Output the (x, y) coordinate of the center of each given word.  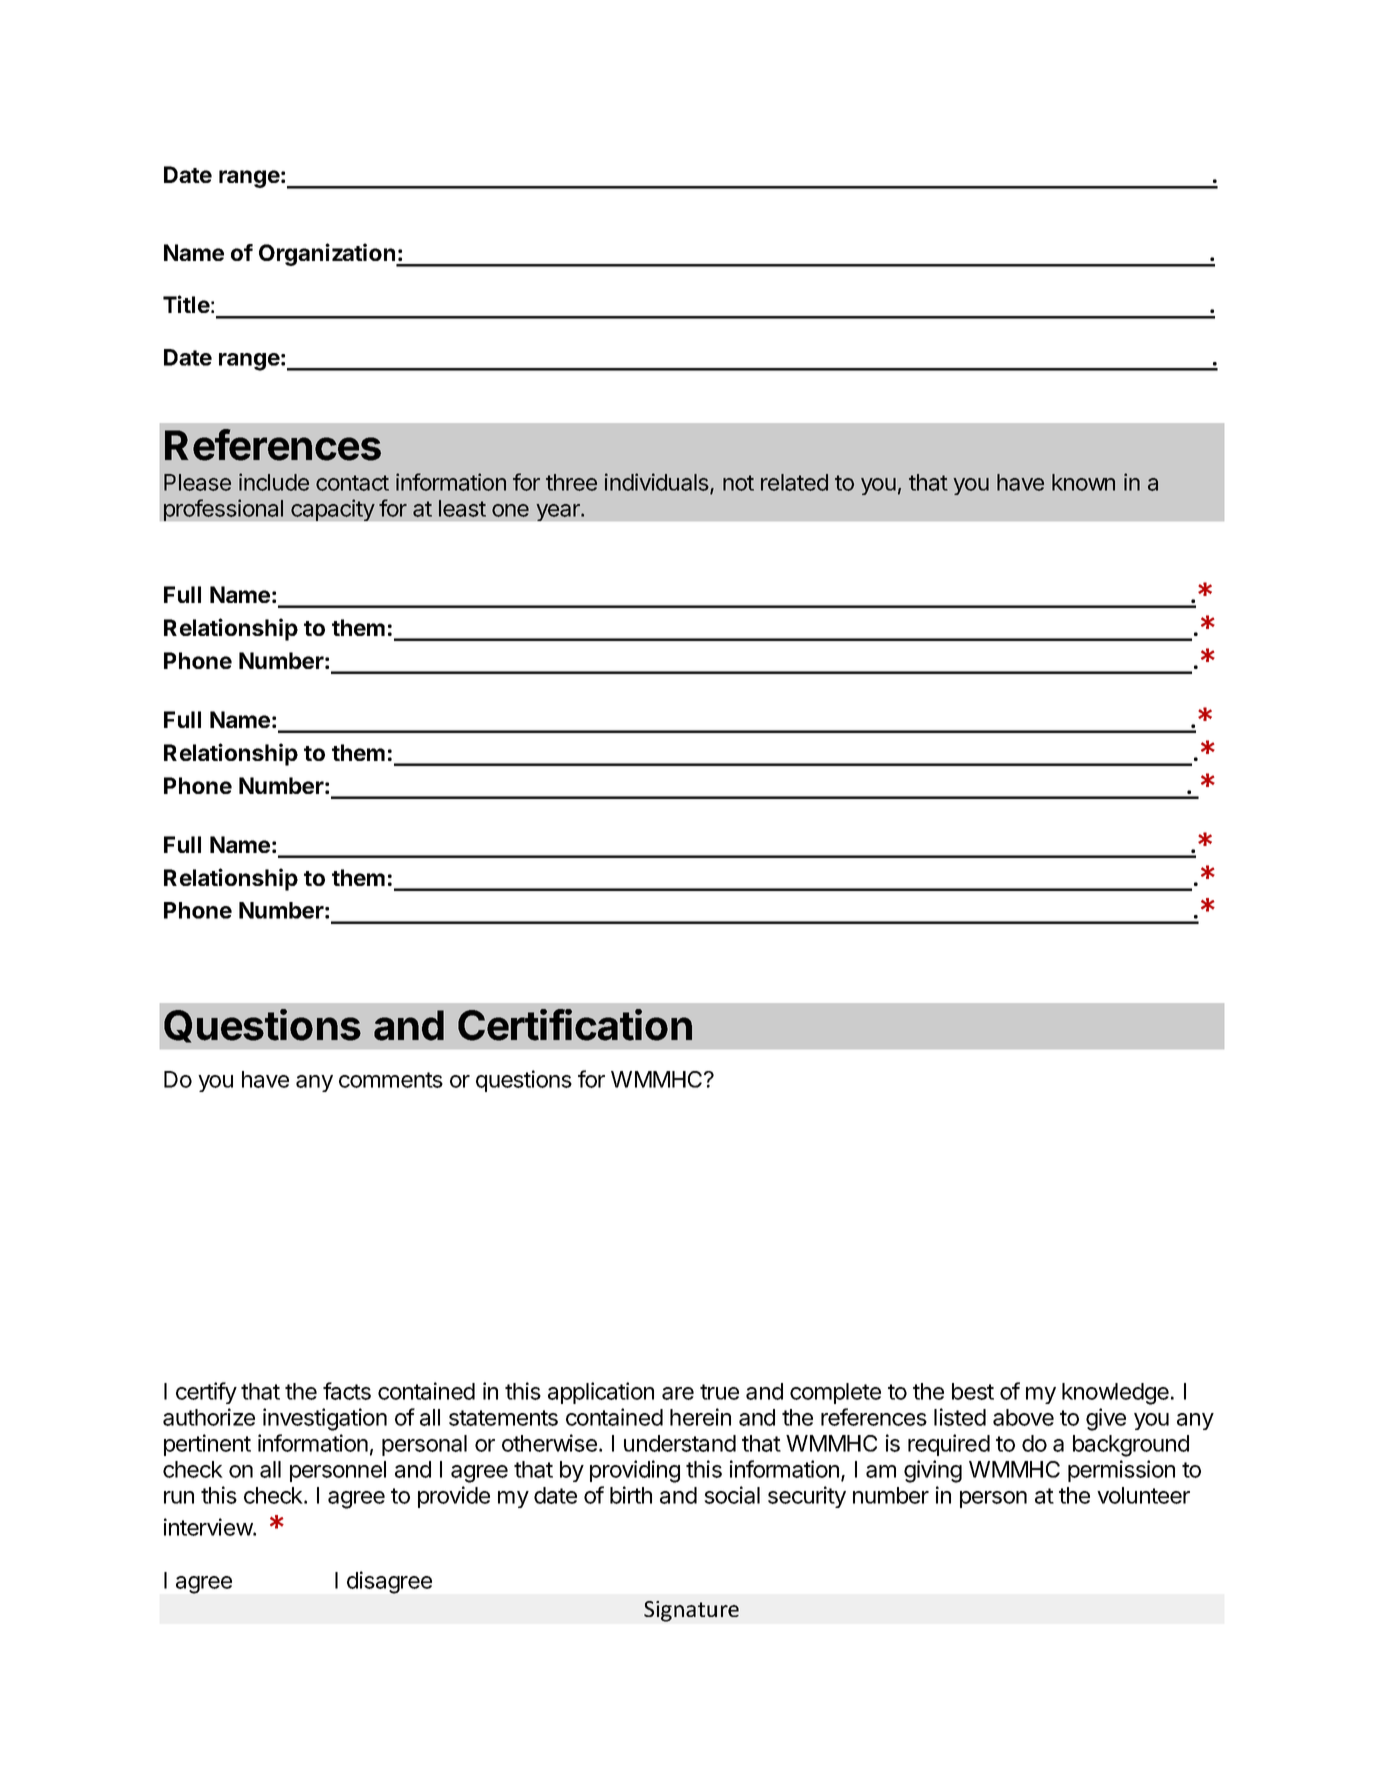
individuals (658, 483)
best (973, 1391)
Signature (691, 1611)
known (1083, 482)
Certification (575, 1025)
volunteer (1143, 1495)
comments (391, 1080)
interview (209, 1527)
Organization (328, 255)
